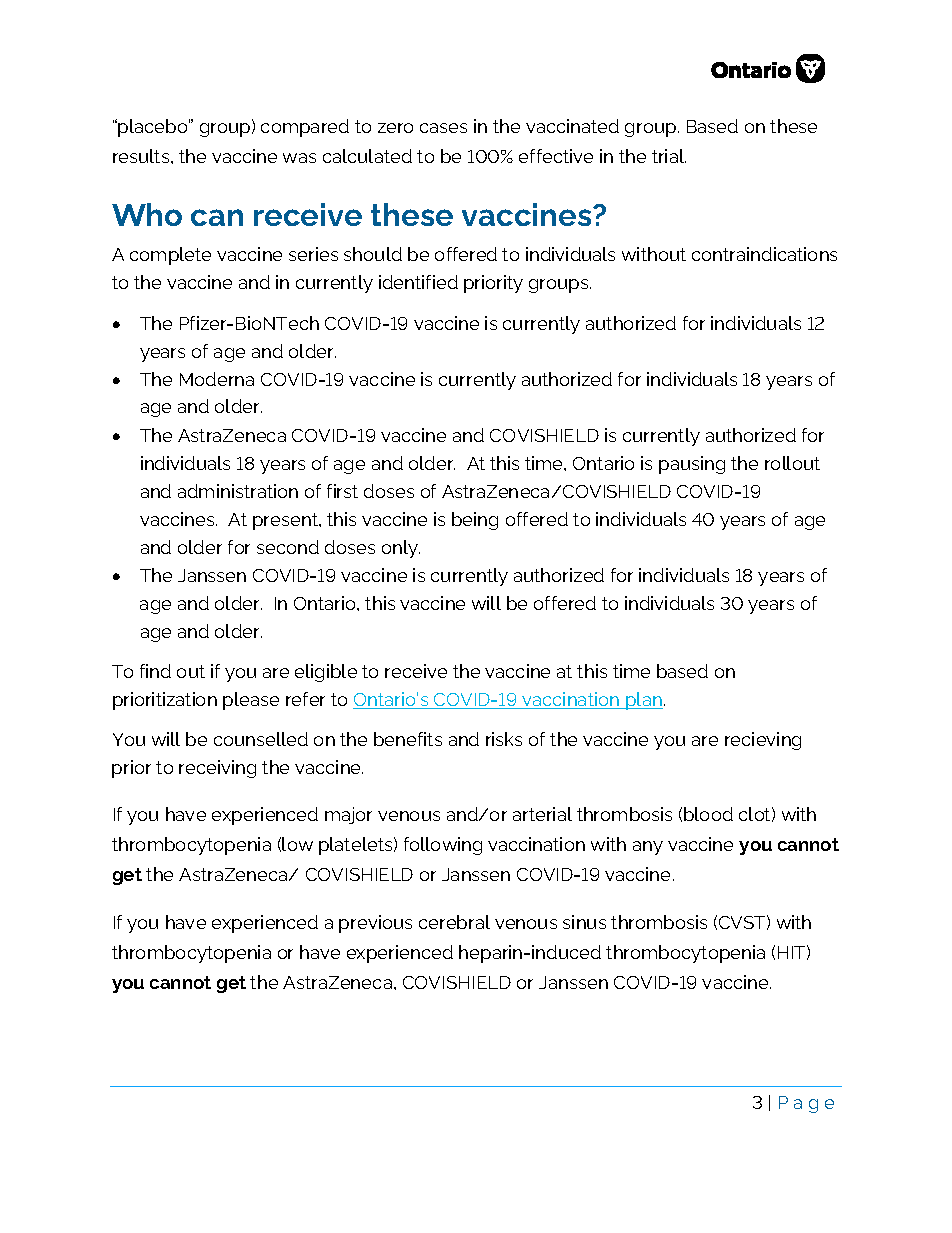 This screenshot has height=1233, width=952. Describe the element at coordinates (443, 128) in the screenshot. I see `cases` at that location.
